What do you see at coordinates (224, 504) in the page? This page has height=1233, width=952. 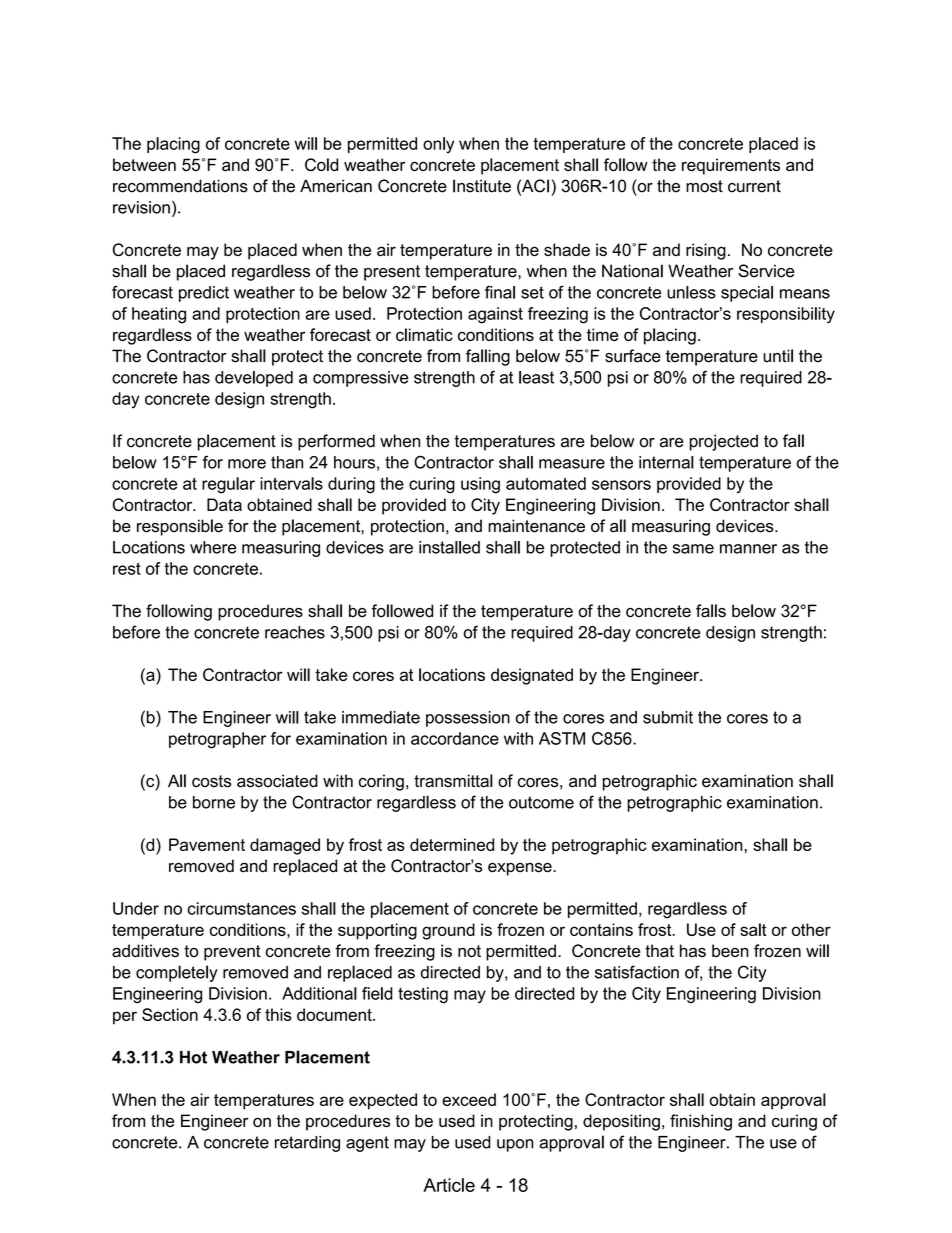 I see `Data` at bounding box center [224, 504].
